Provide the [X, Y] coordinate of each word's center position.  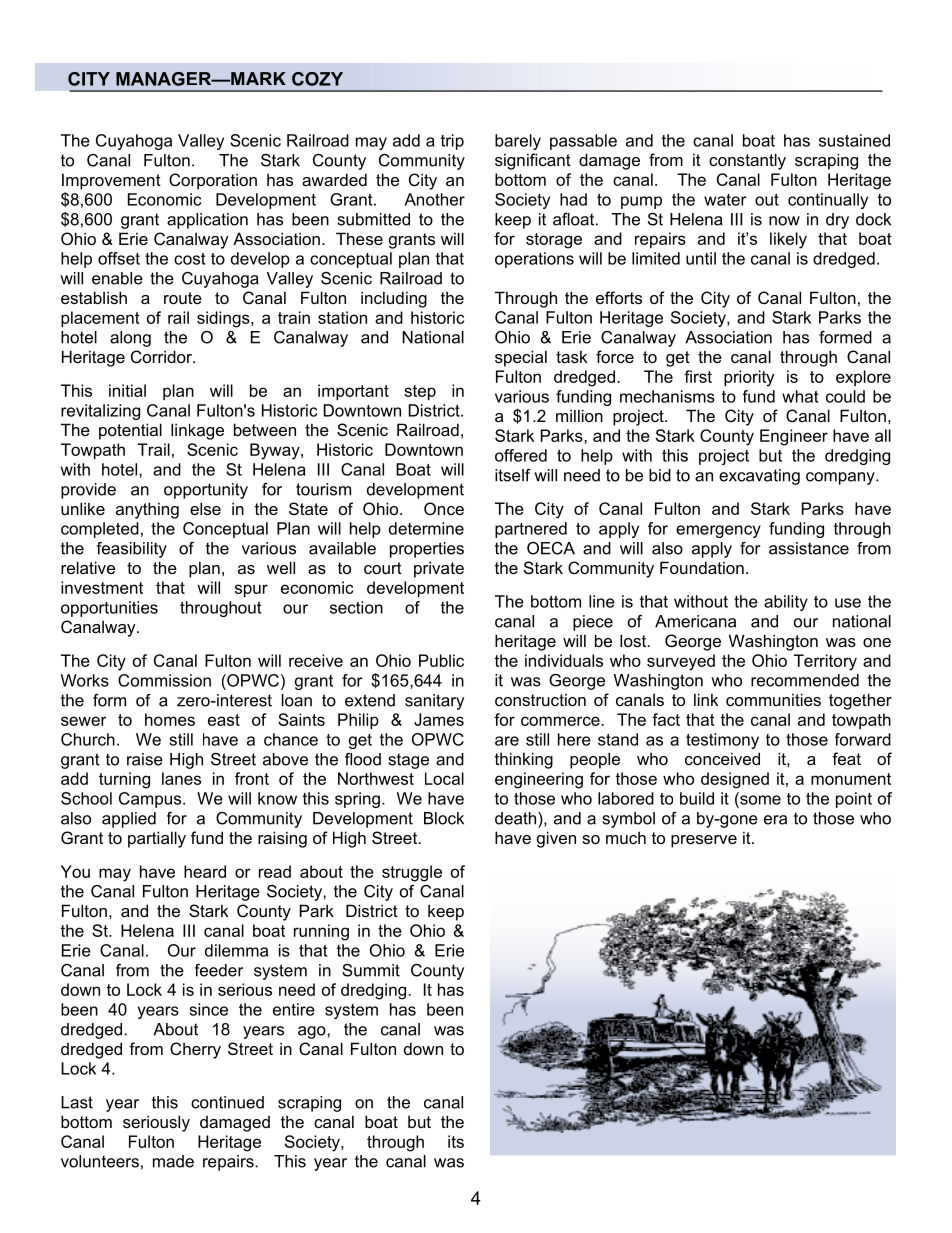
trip [452, 142]
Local [444, 778]
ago [313, 1032]
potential [130, 431]
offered [521, 455]
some [759, 800]
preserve [704, 841]
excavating [759, 477]
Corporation [213, 181]
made [173, 1161]
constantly [747, 161]
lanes [181, 778]
